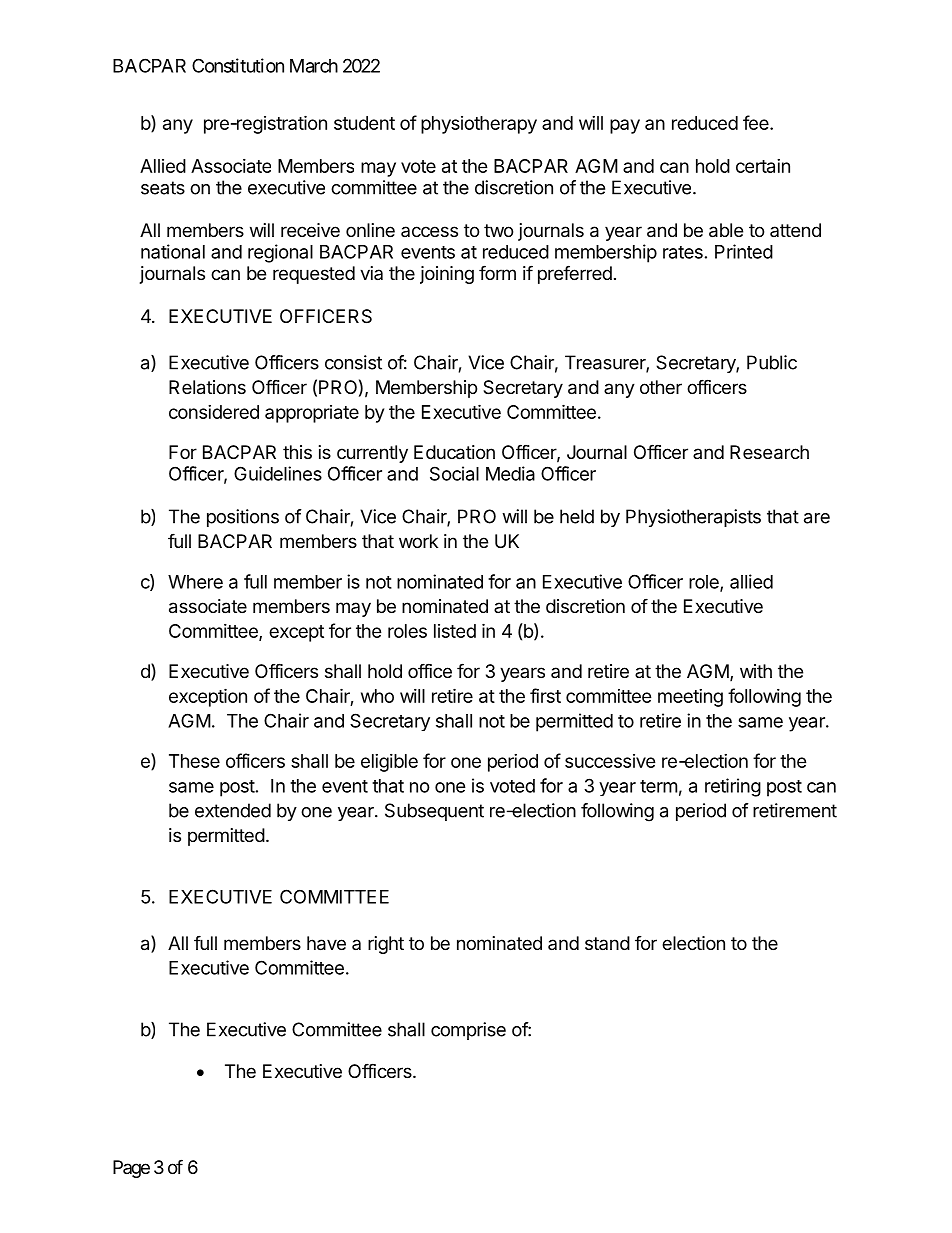 The image size is (952, 1233). What do you see at coordinates (769, 452) in the screenshot?
I see `Research` at bounding box center [769, 452].
